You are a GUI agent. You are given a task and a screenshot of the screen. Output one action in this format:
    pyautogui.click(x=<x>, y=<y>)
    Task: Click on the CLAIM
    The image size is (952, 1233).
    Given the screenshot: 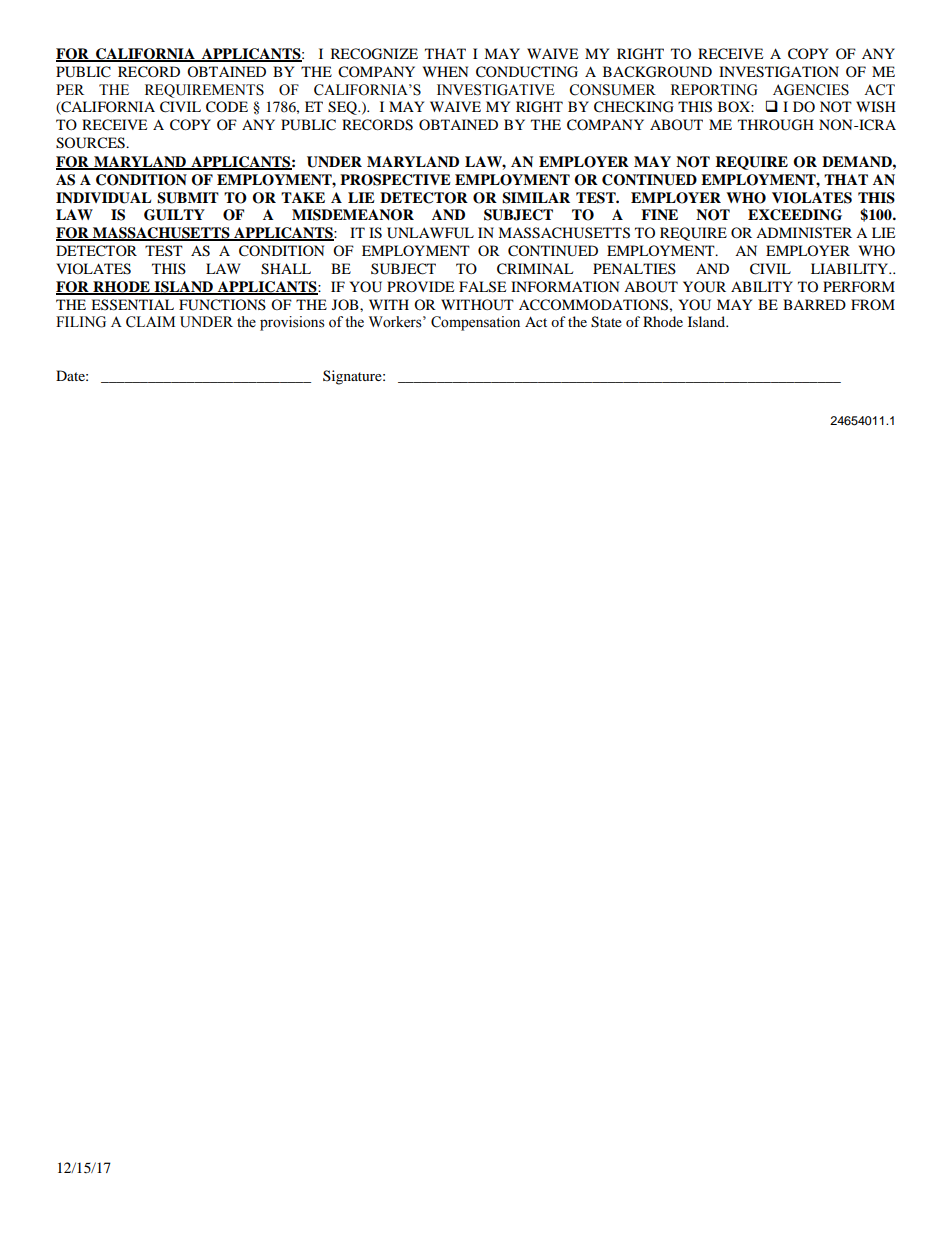 What is the action you would take?
    pyautogui.click(x=150, y=322)
